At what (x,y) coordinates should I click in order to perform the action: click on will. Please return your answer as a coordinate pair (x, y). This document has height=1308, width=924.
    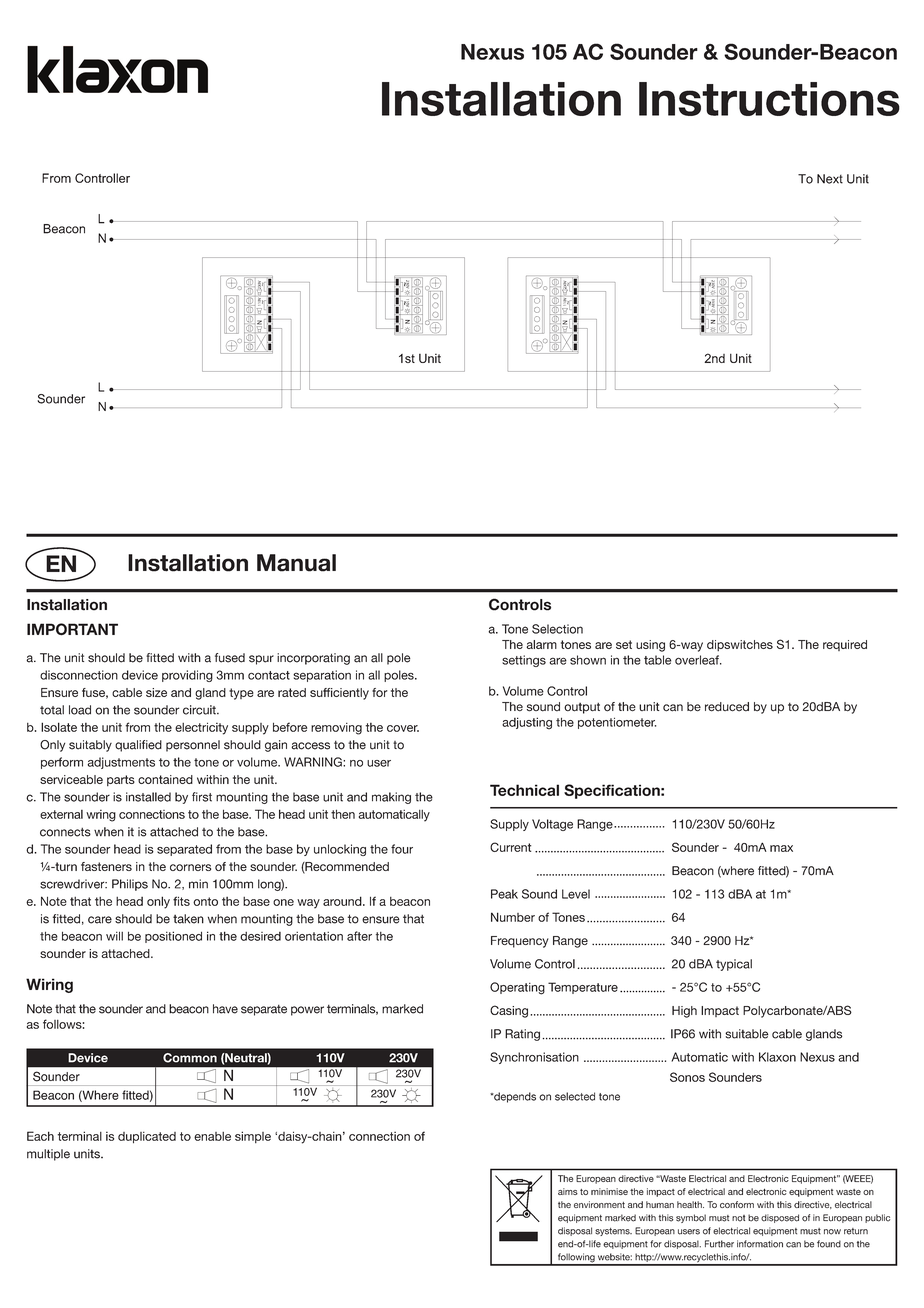
    Looking at the image, I should click on (114, 936).
